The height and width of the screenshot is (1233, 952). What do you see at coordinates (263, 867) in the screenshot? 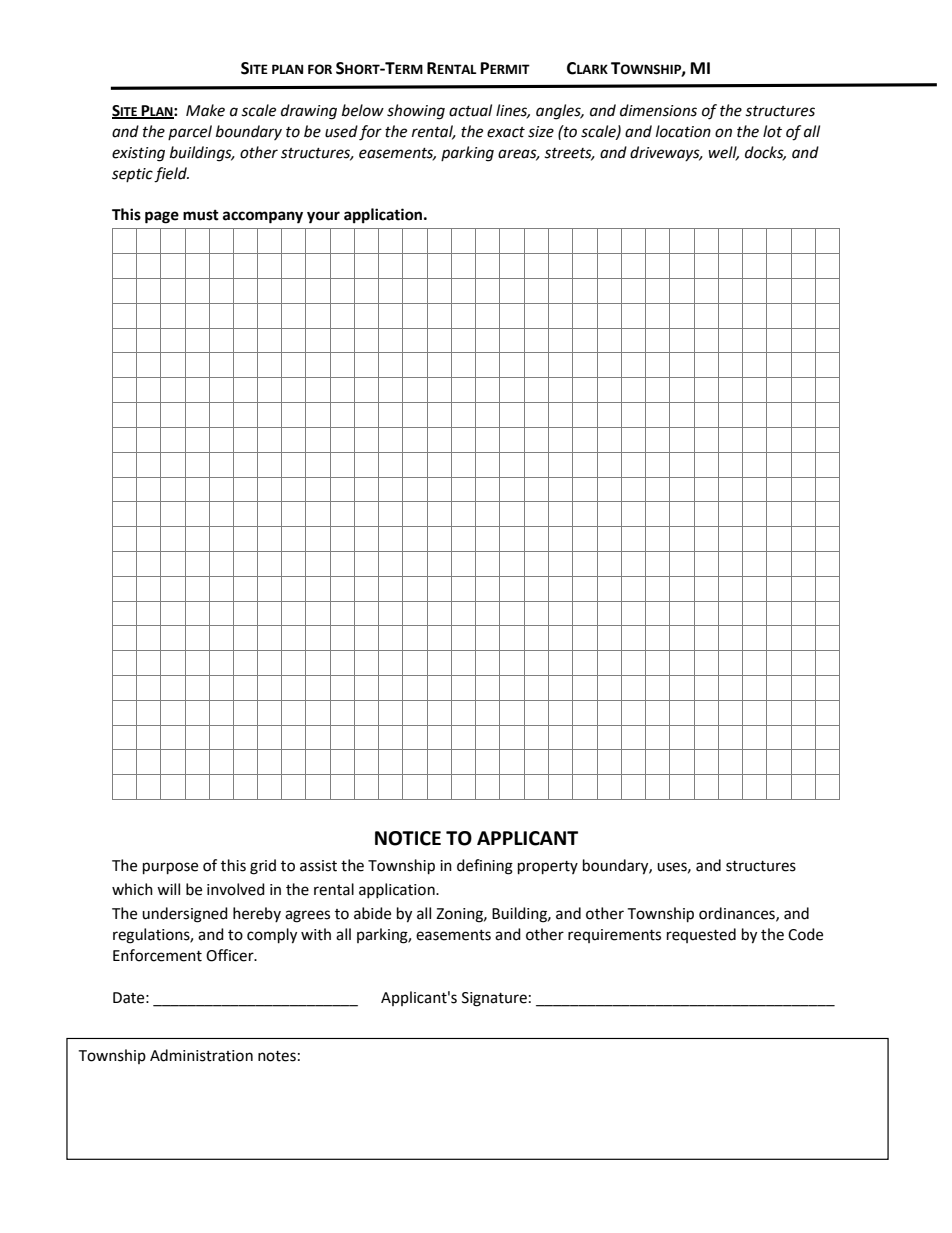
I see `grid` at bounding box center [263, 867].
